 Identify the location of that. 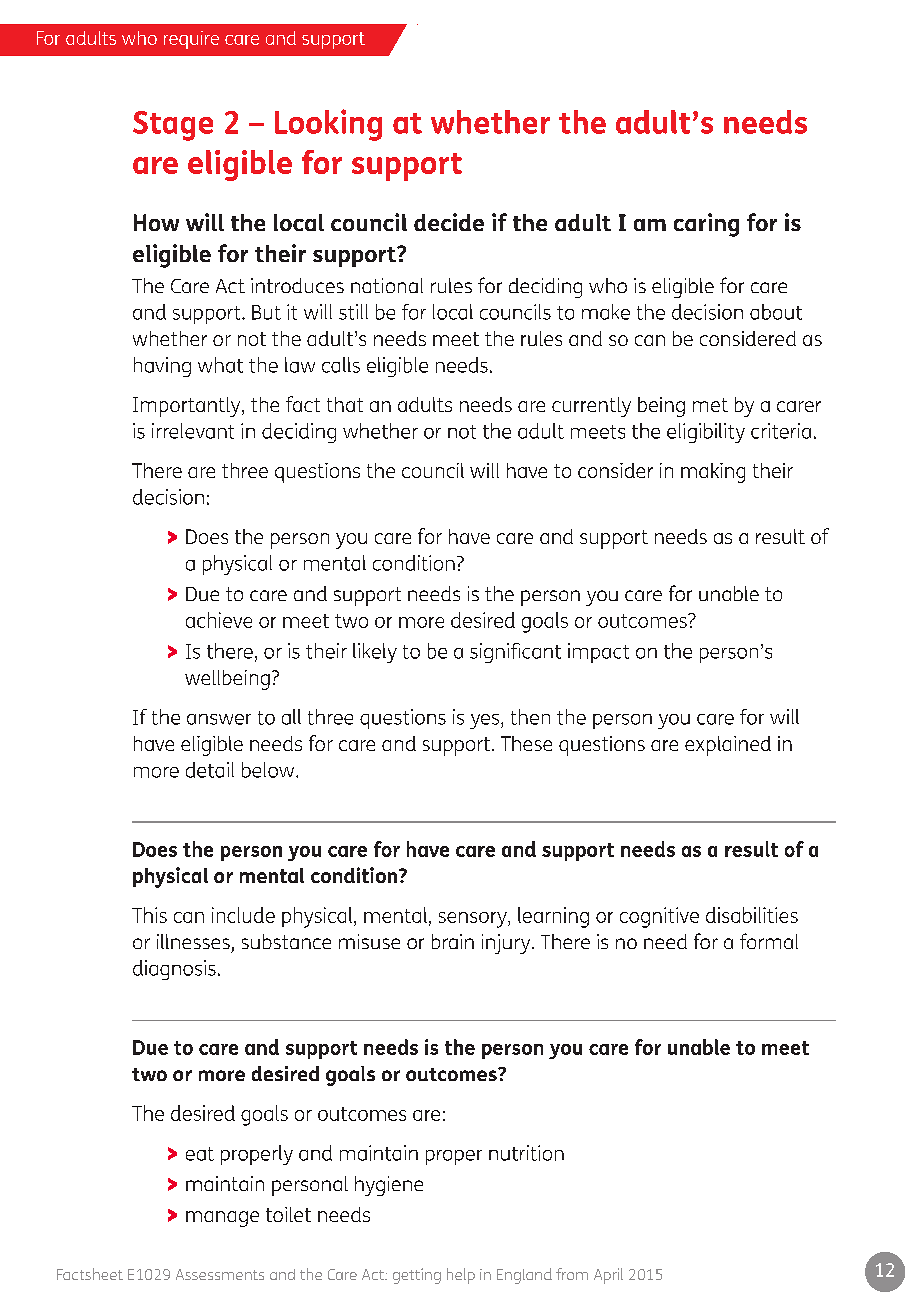
(345, 404).
